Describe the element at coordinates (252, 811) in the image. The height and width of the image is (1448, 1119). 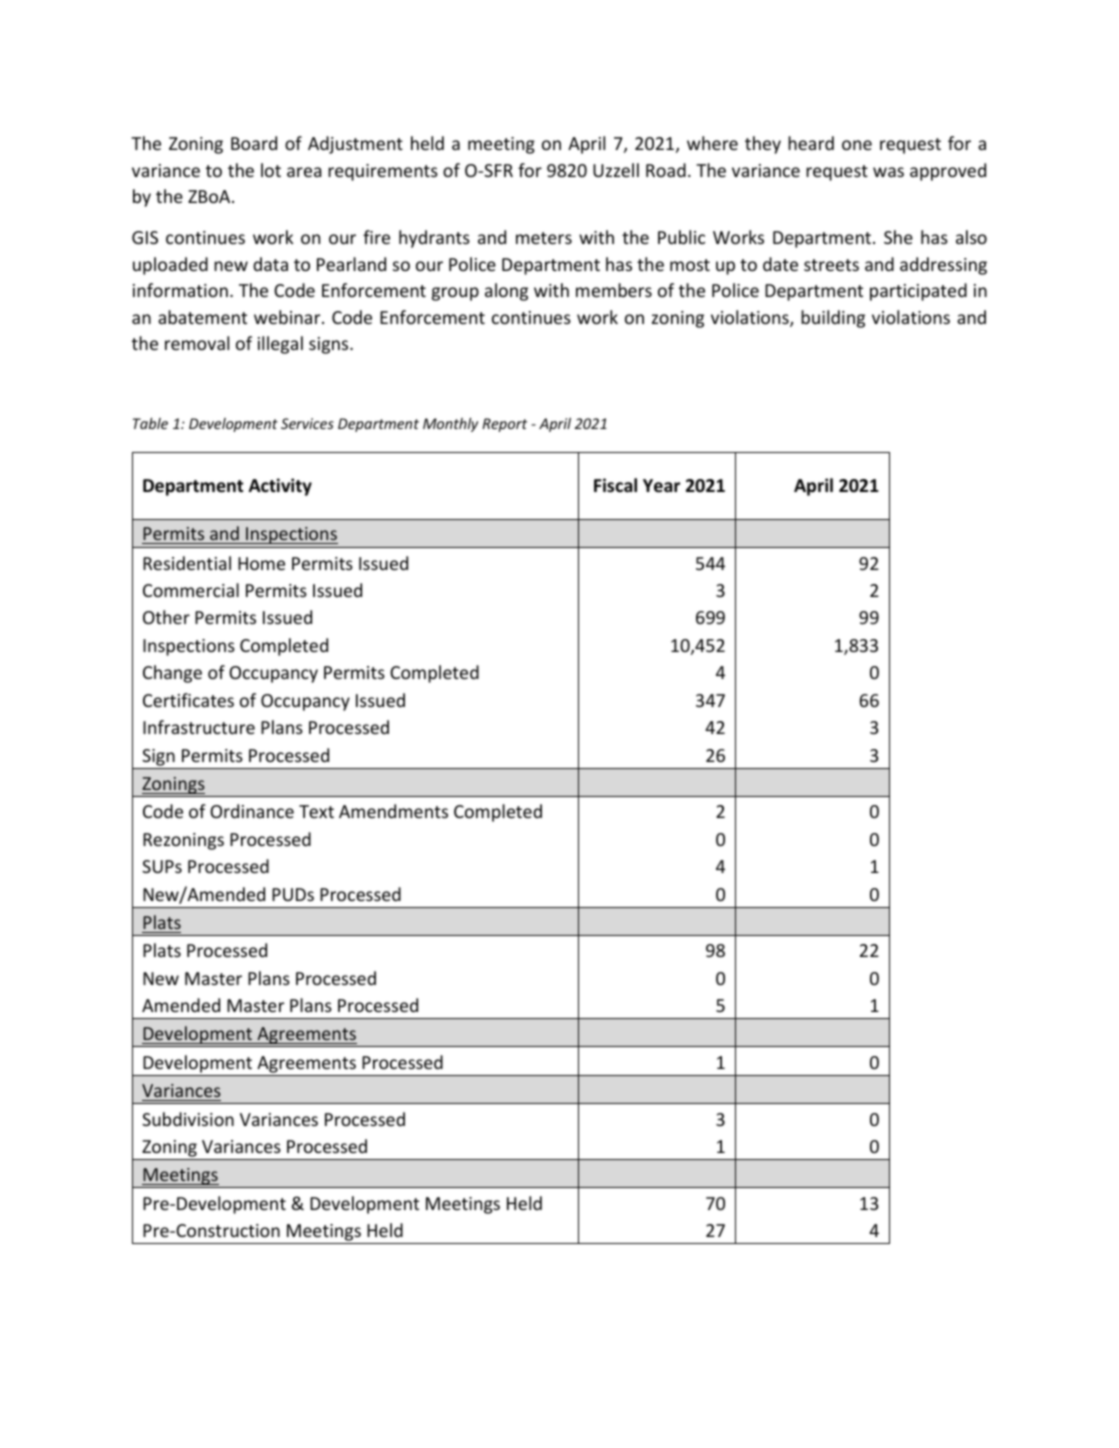
I see `Ordinance` at that location.
